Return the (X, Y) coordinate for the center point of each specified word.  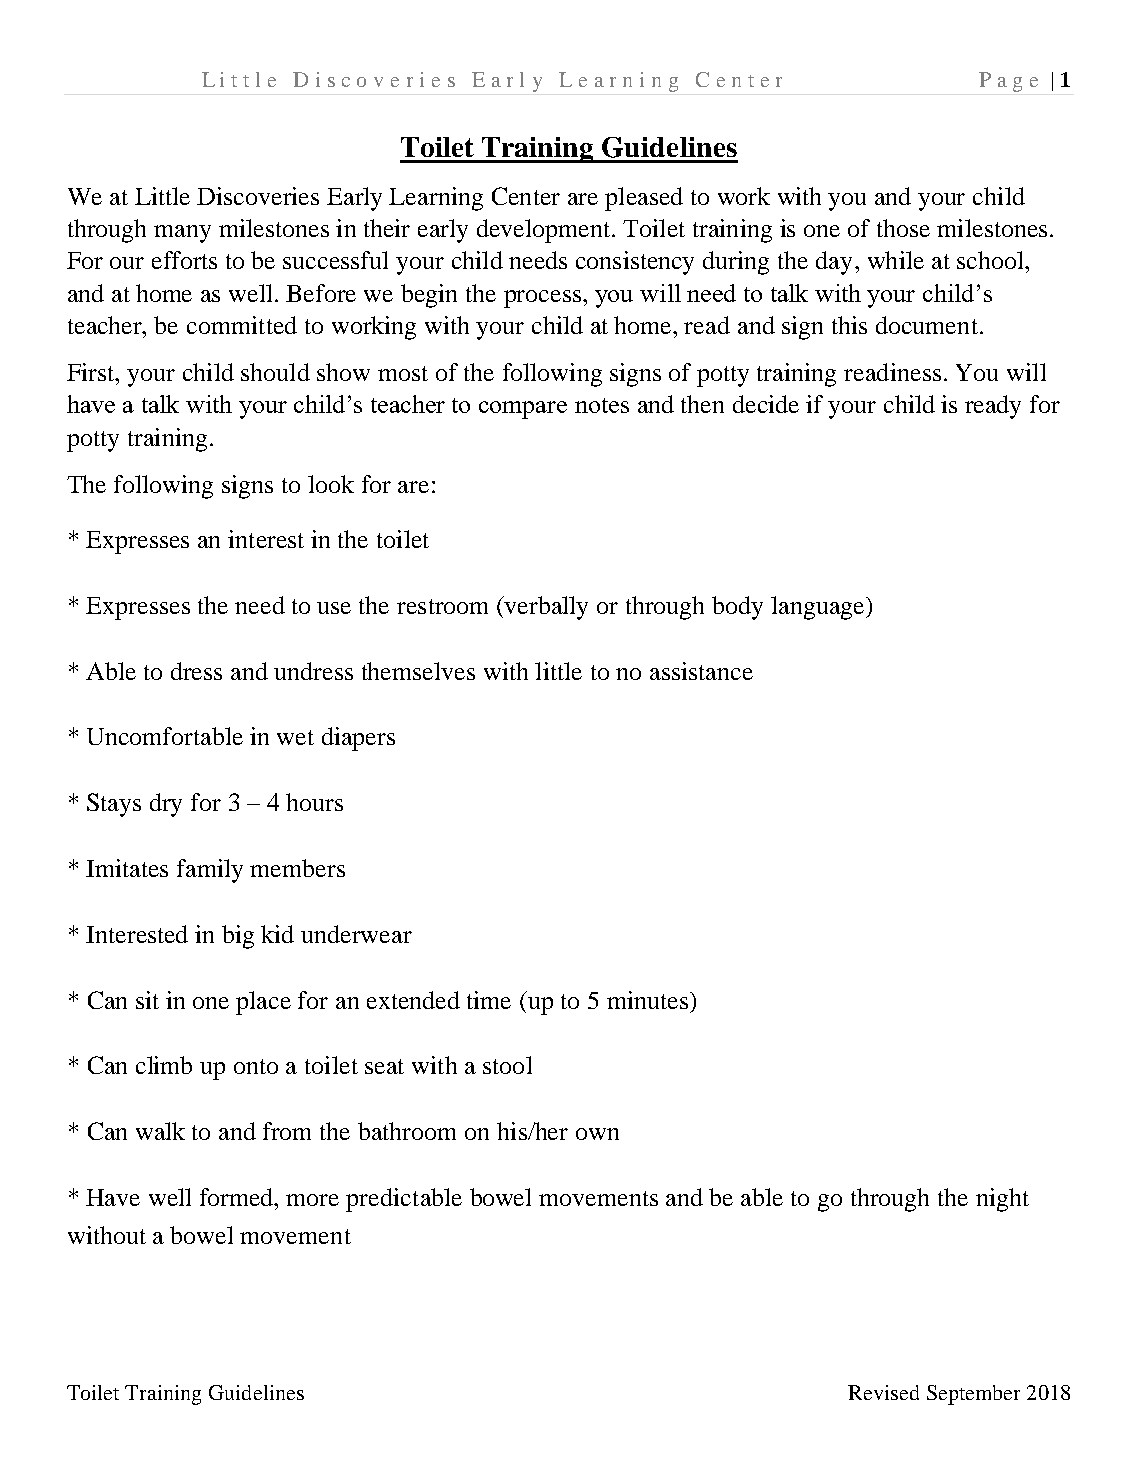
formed (238, 1197)
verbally (545, 608)
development (545, 231)
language (819, 608)
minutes (649, 1000)
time (489, 1000)
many (182, 234)
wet (295, 737)
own (597, 1134)
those (903, 228)
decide (766, 404)
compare (523, 410)
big (238, 937)
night (1002, 1200)
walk (160, 1131)
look (331, 484)
